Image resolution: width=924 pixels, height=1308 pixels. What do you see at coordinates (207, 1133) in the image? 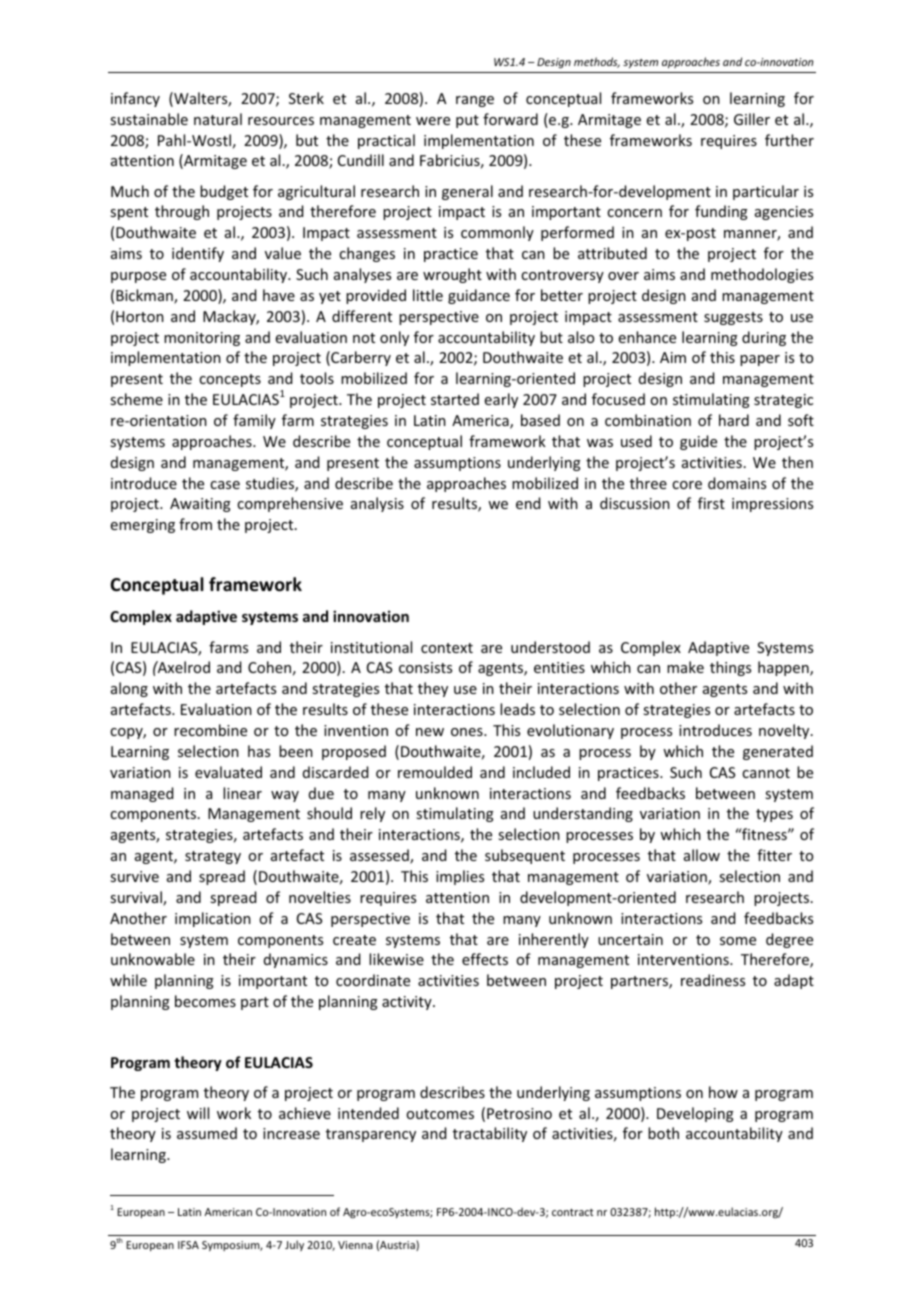
I see `assumed` at bounding box center [207, 1133].
